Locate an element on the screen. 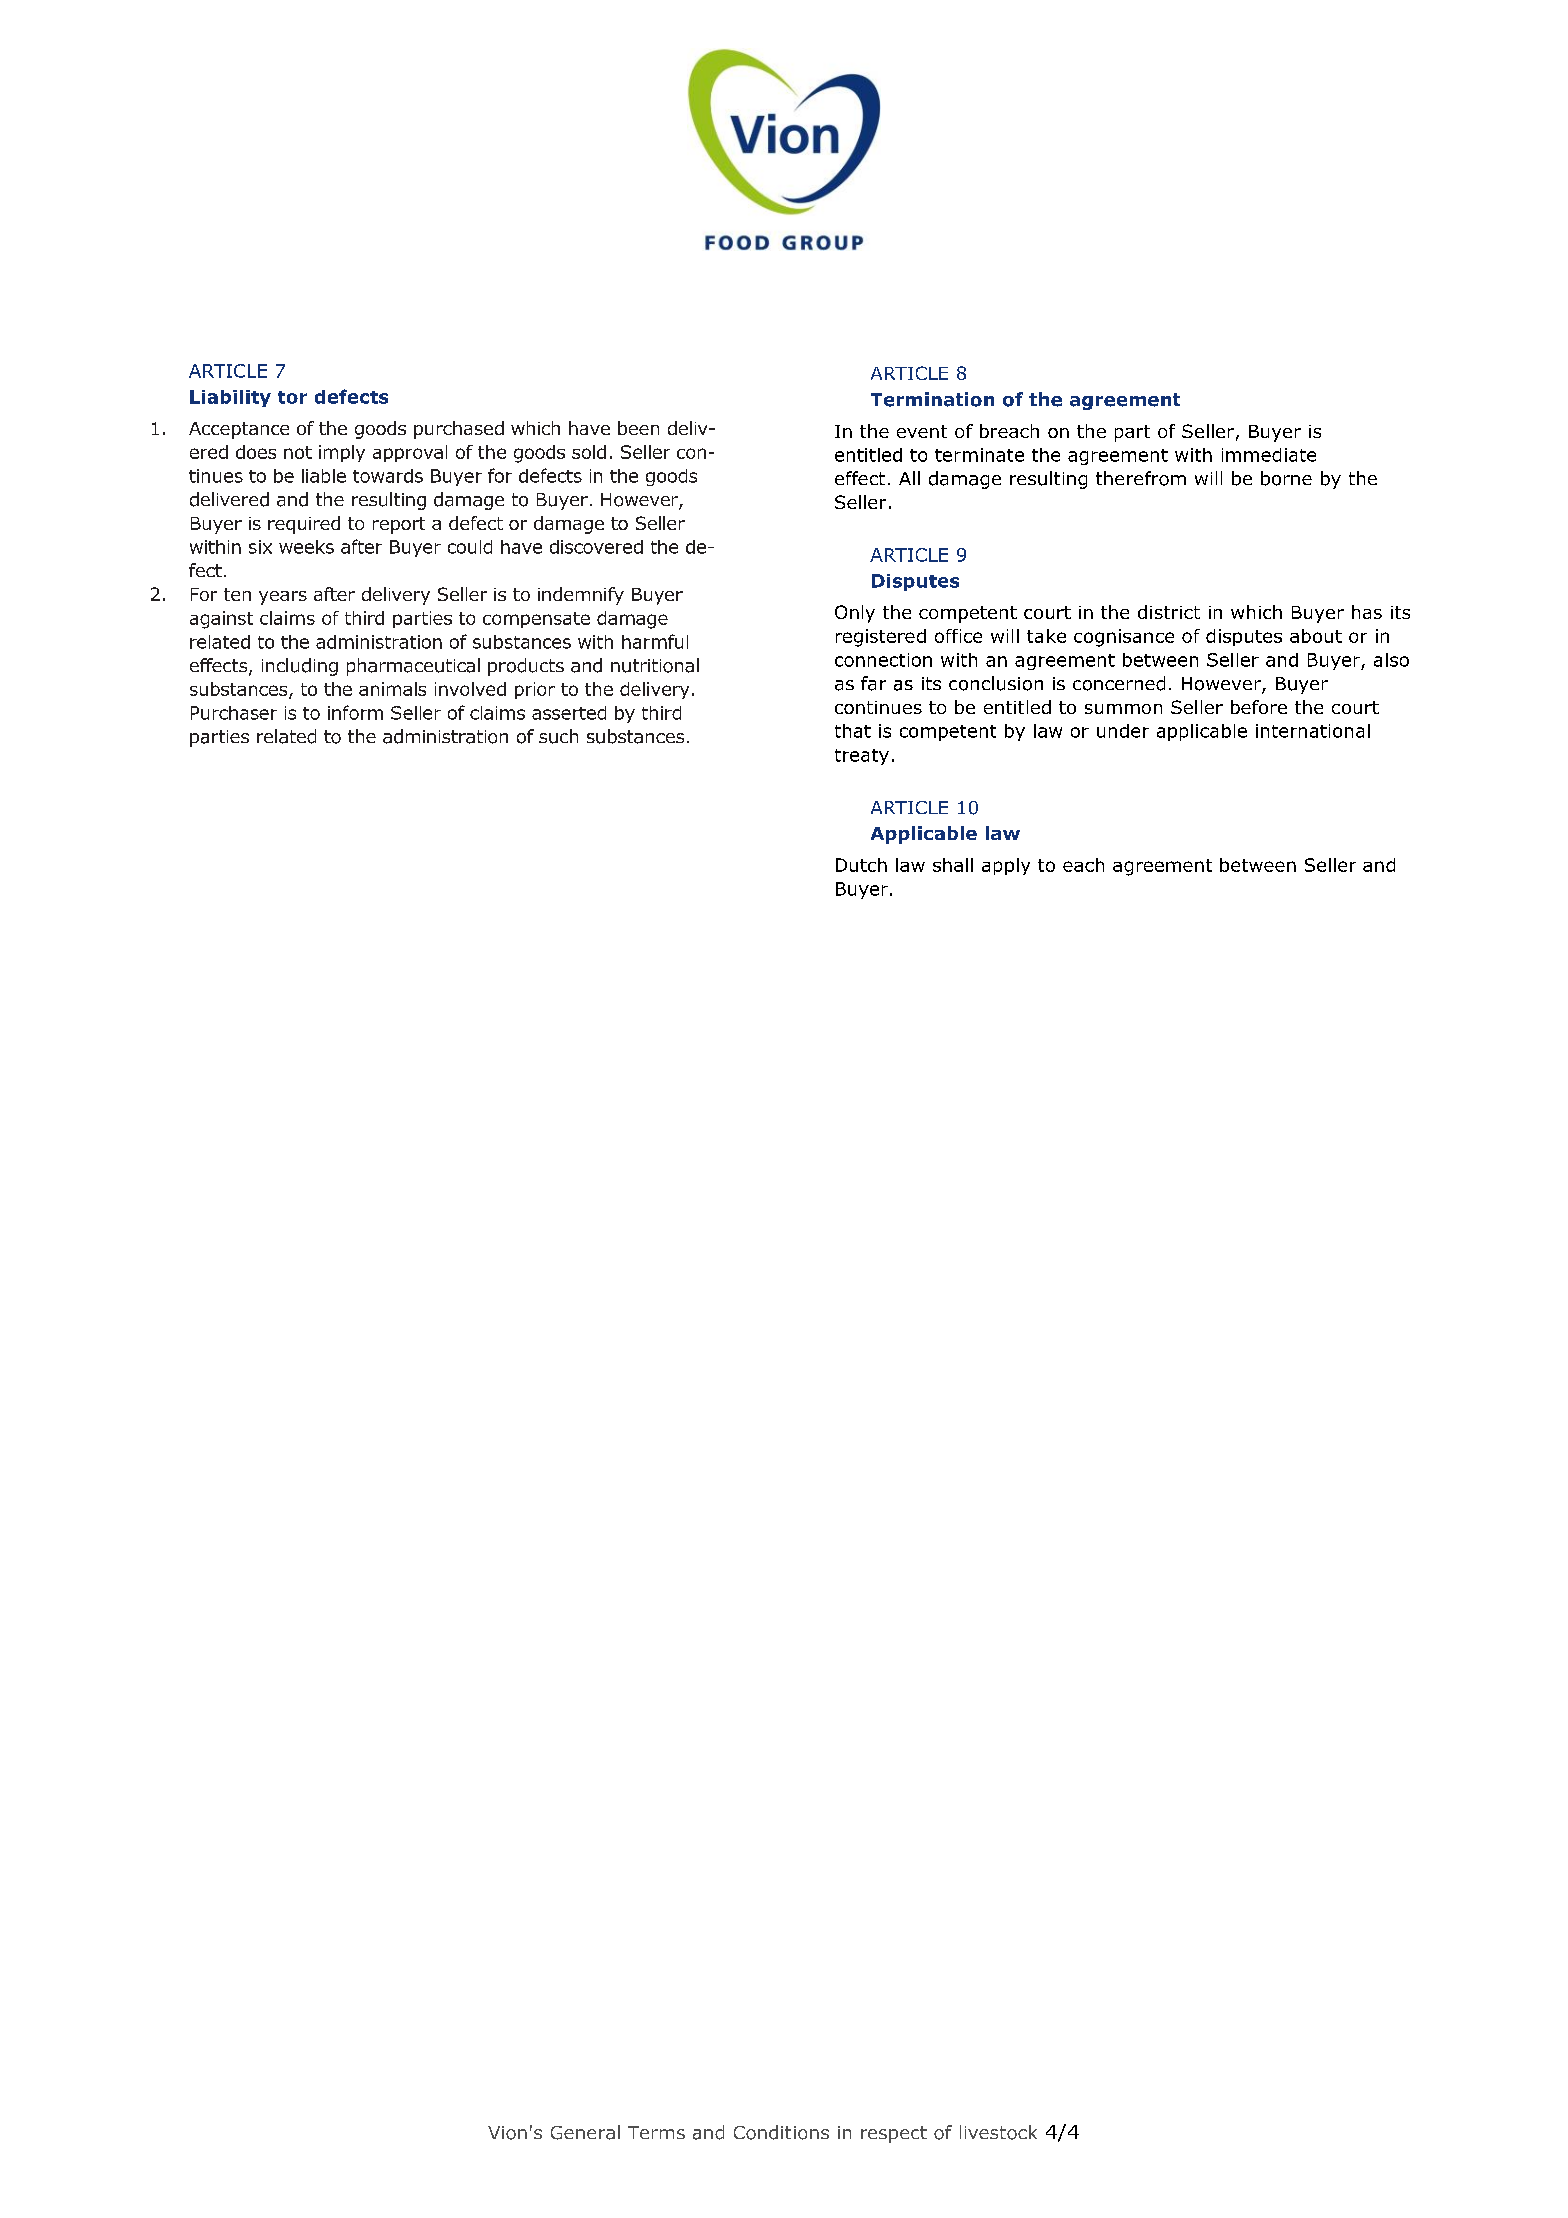 The width and height of the screenshot is (1568, 2218). shall is located at coordinates (953, 865).
